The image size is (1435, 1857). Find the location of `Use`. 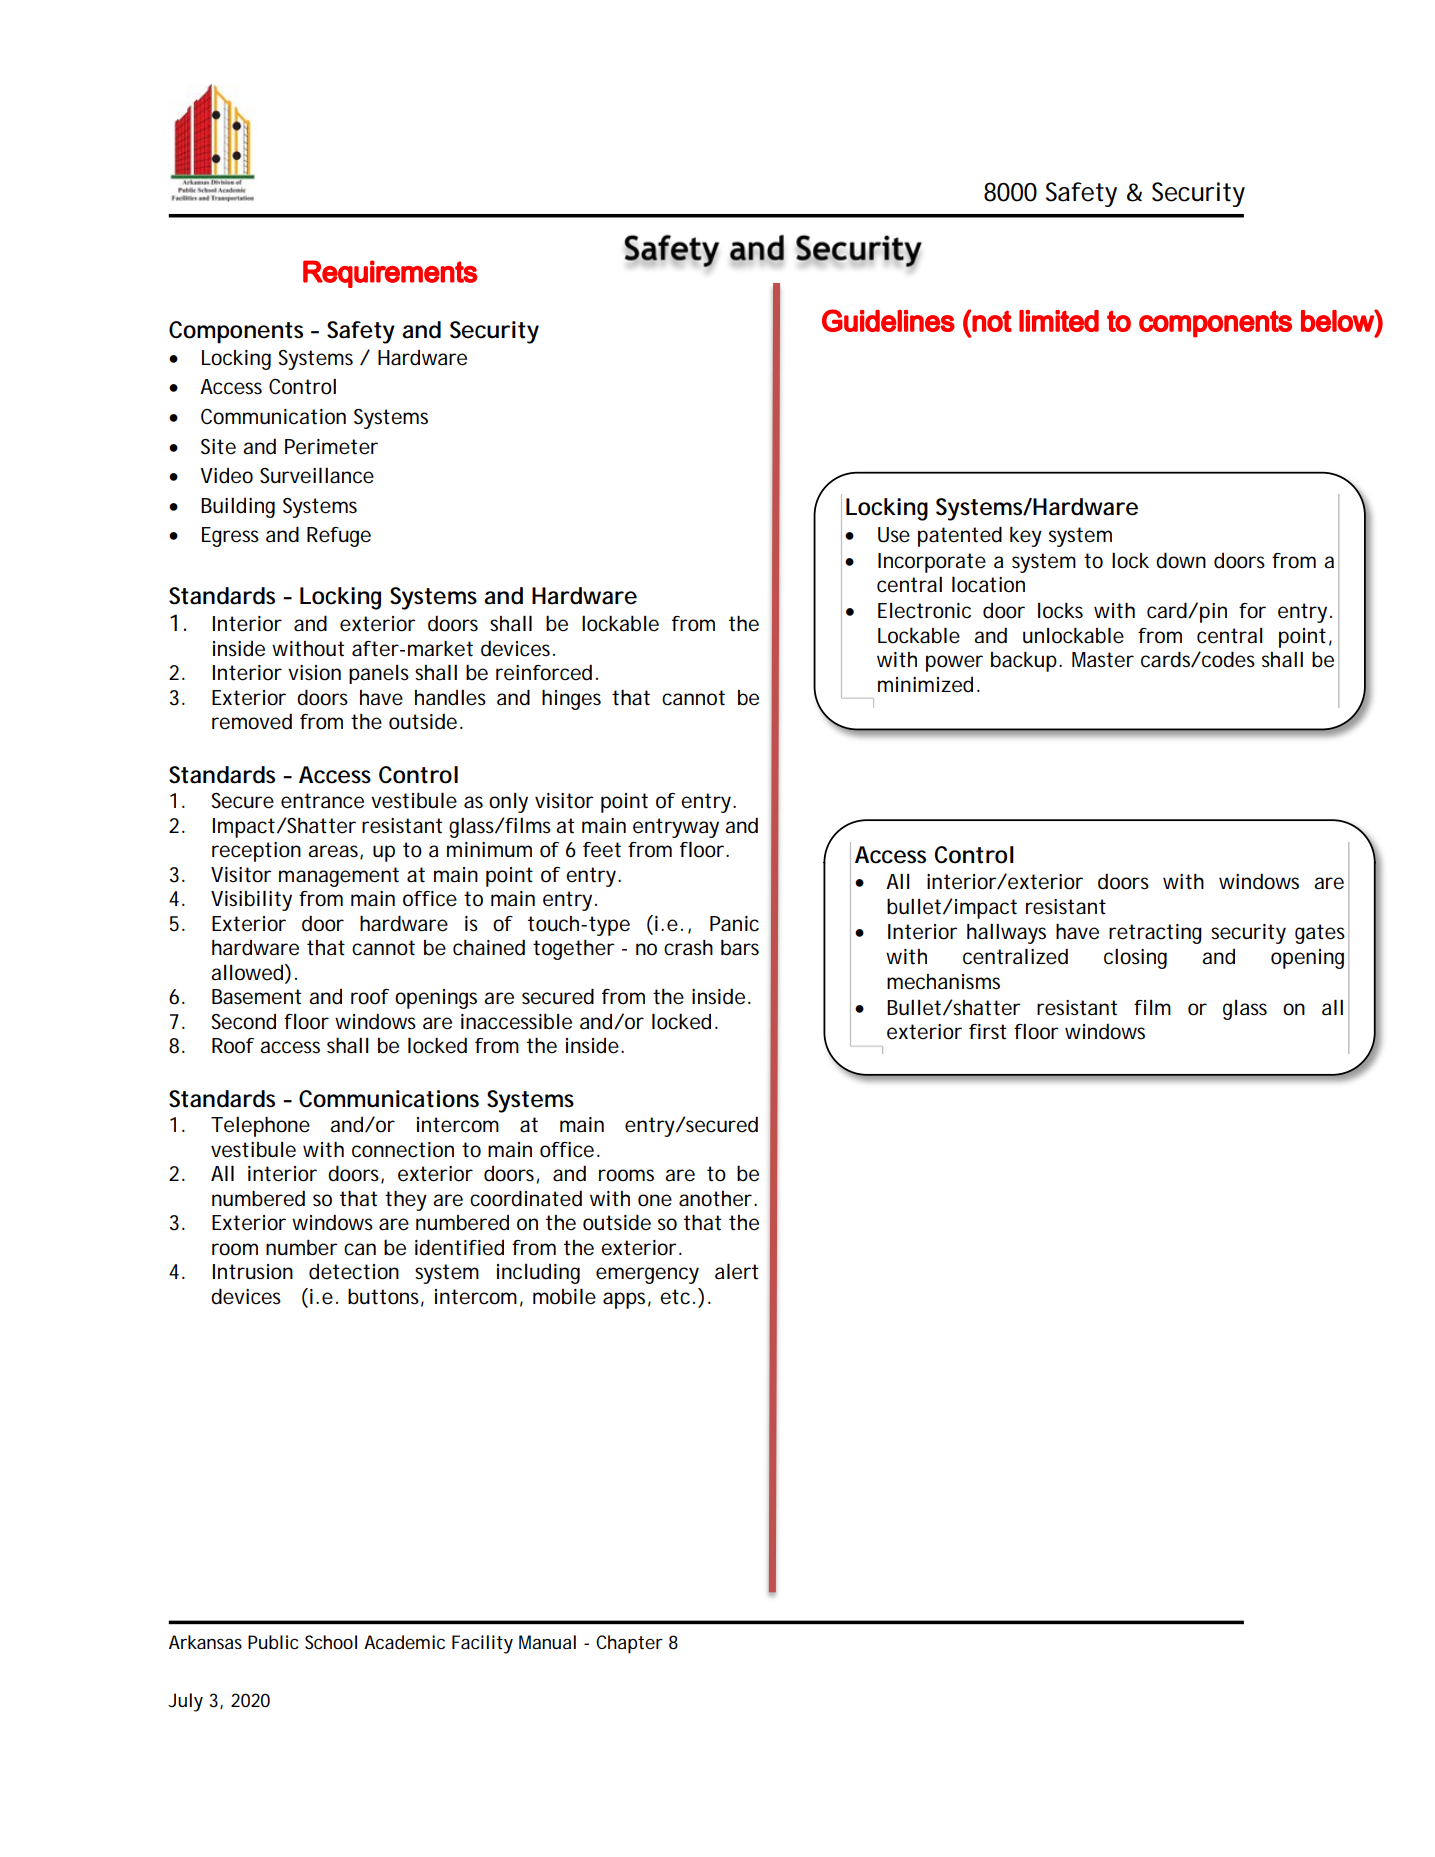

Use is located at coordinates (894, 535).
